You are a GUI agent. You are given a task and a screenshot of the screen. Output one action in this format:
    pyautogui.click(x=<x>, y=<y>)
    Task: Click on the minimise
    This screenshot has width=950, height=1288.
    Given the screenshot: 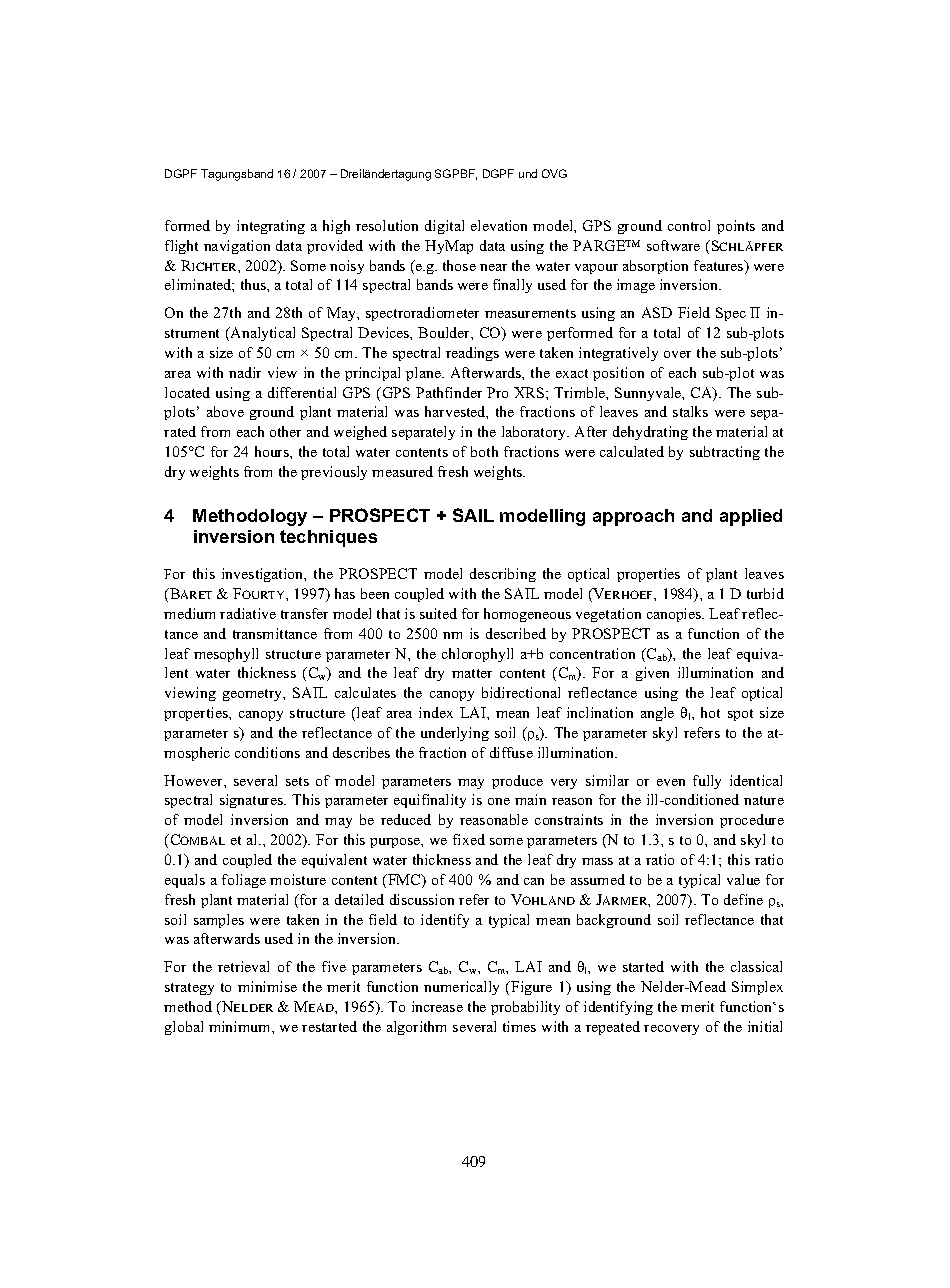 What is the action you would take?
    pyautogui.click(x=267, y=986)
